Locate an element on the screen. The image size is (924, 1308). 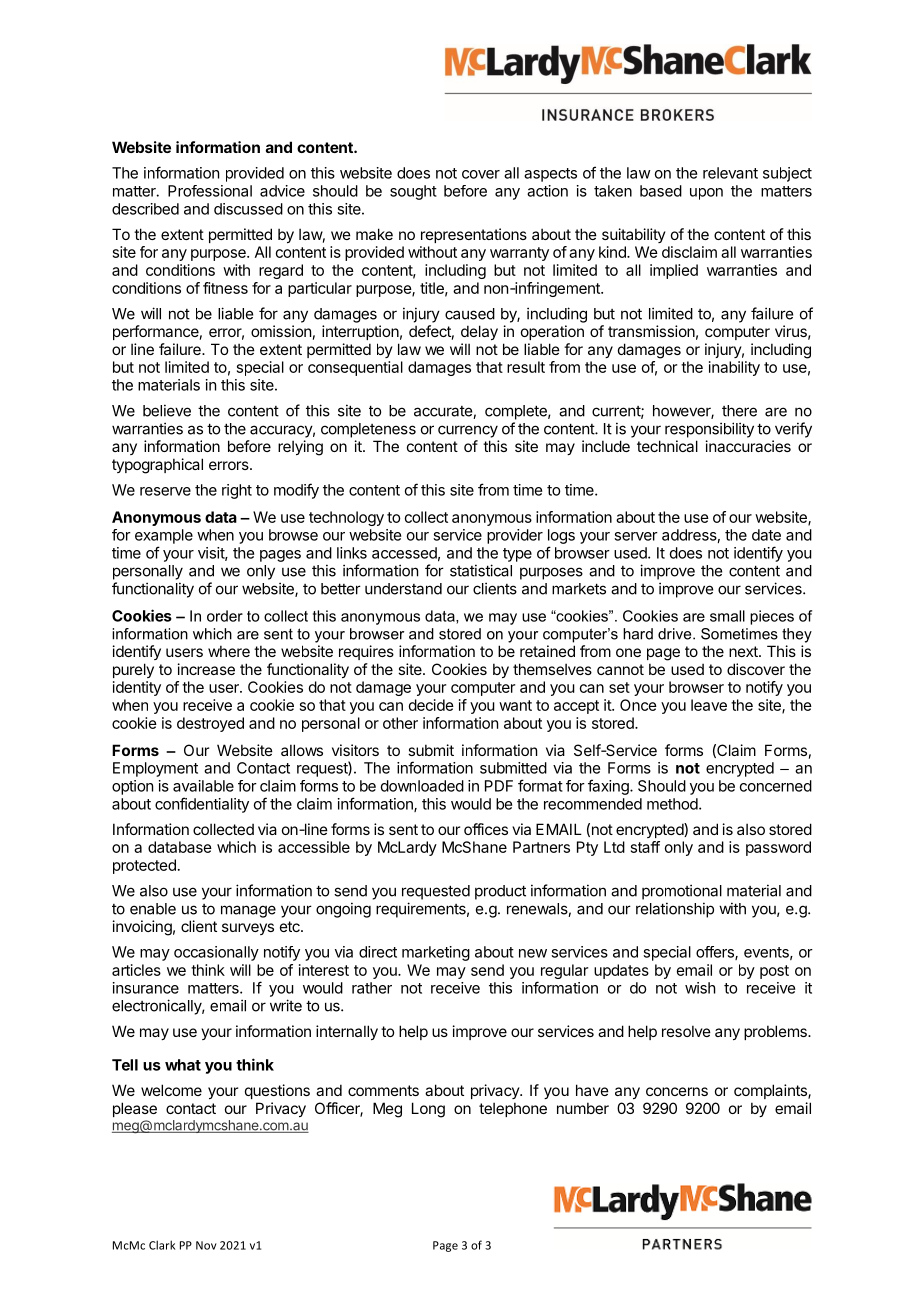
currency is located at coordinates (468, 431).
